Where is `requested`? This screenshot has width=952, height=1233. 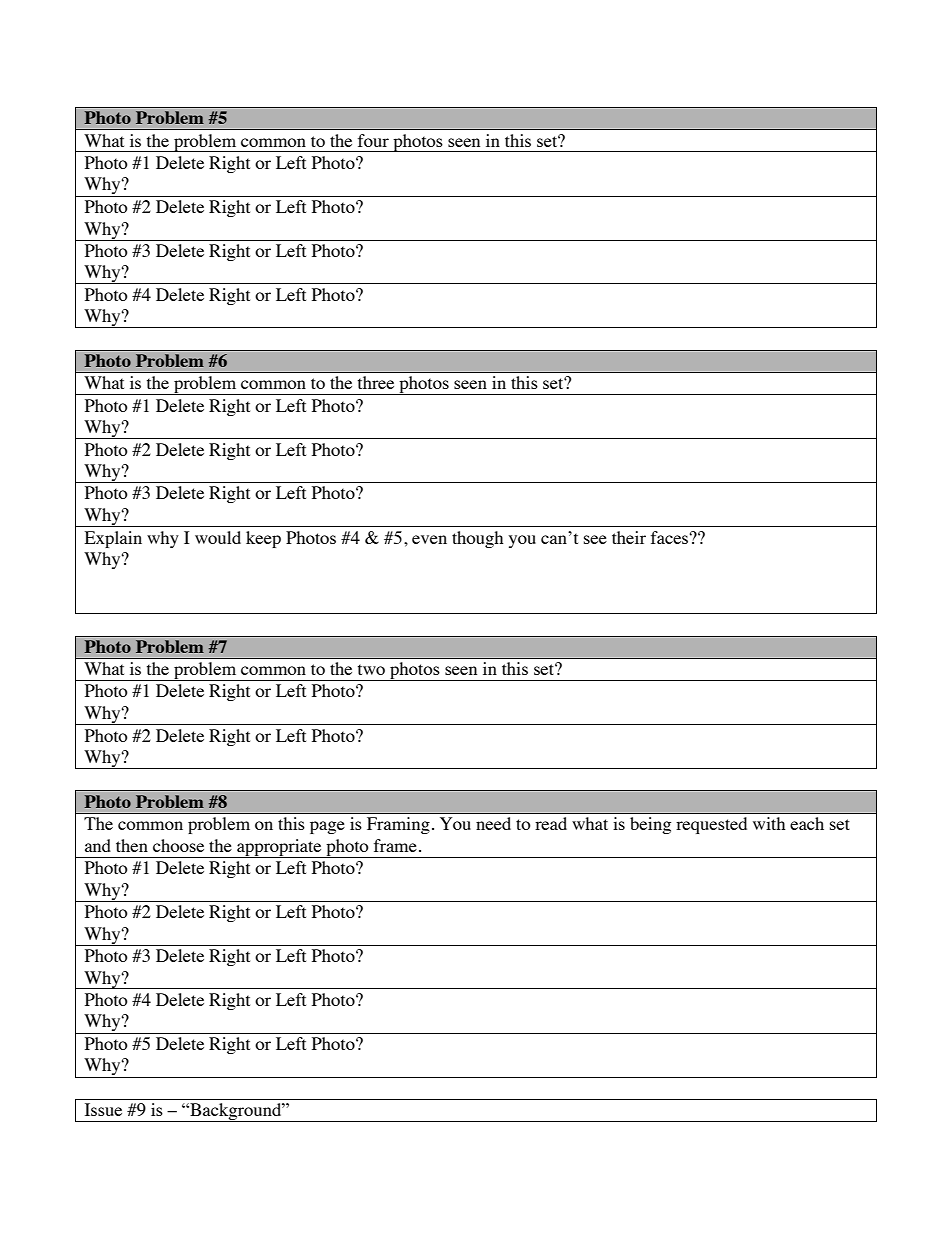 requested is located at coordinates (711, 825).
